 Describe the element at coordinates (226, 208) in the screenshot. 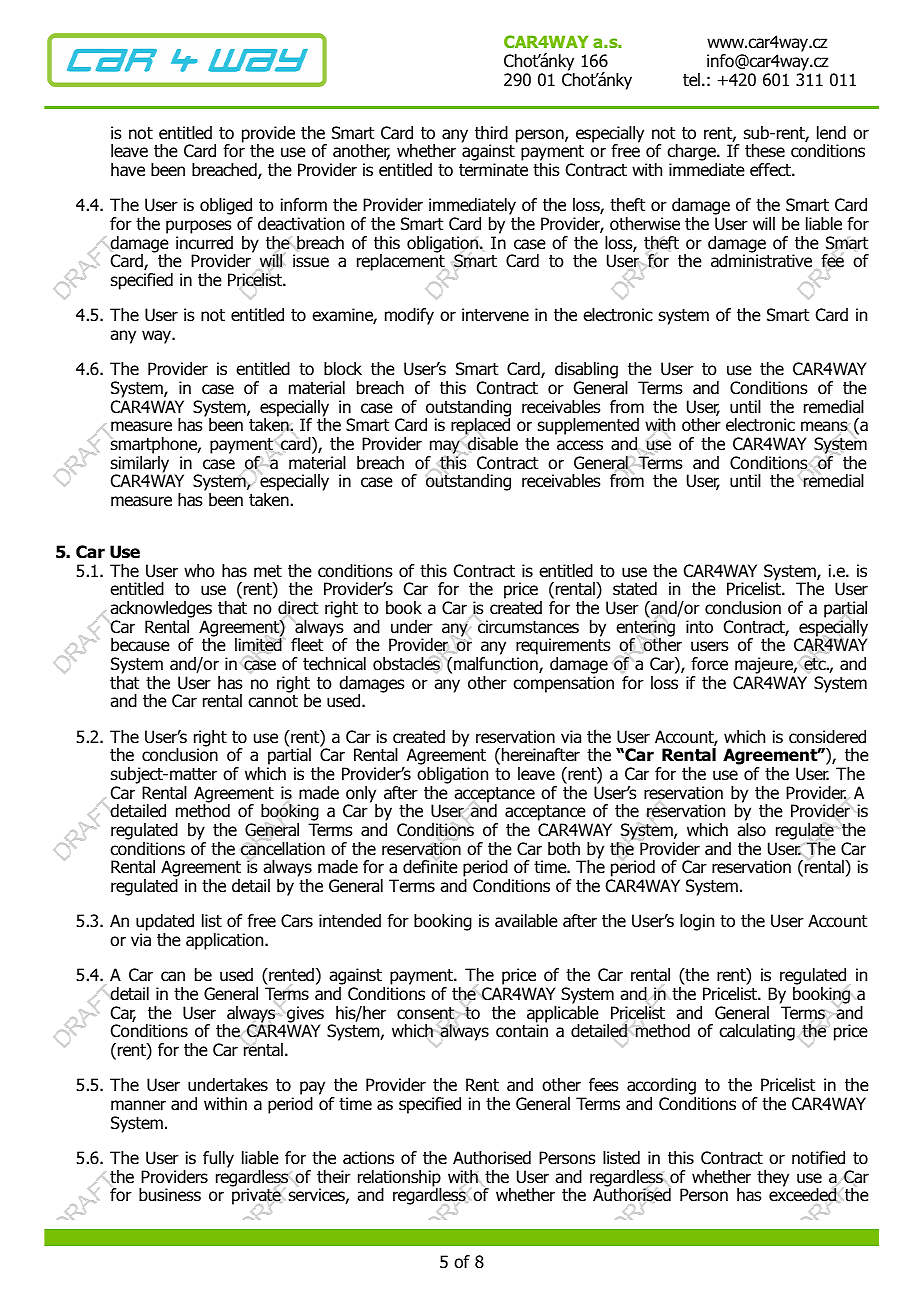

I see `obliged` at that location.
